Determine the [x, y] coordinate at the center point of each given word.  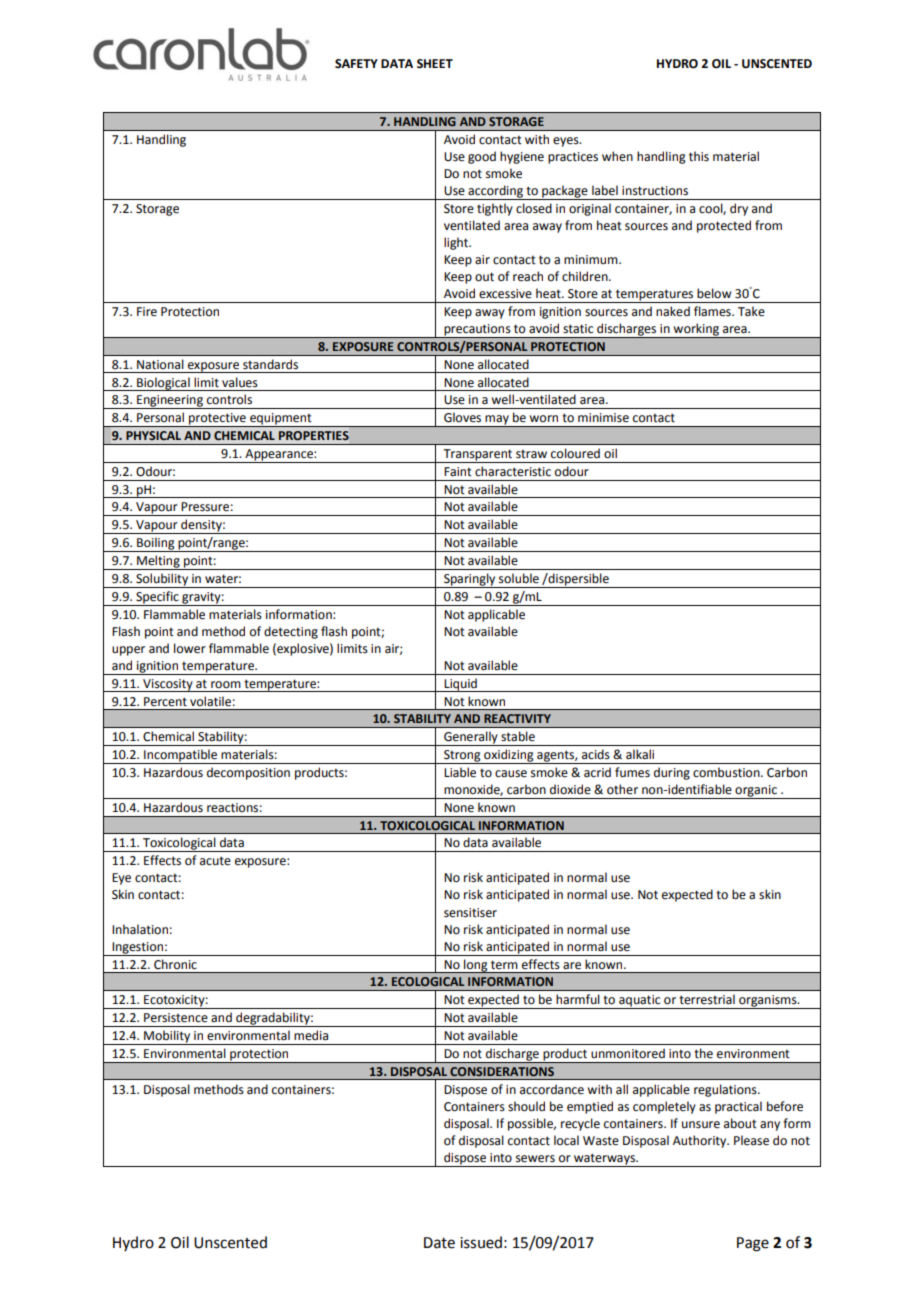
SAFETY [356, 64]
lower [190, 648]
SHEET [435, 64]
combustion [727, 772]
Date [439, 1243]
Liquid [460, 685]
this [699, 156]
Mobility [167, 1037]
